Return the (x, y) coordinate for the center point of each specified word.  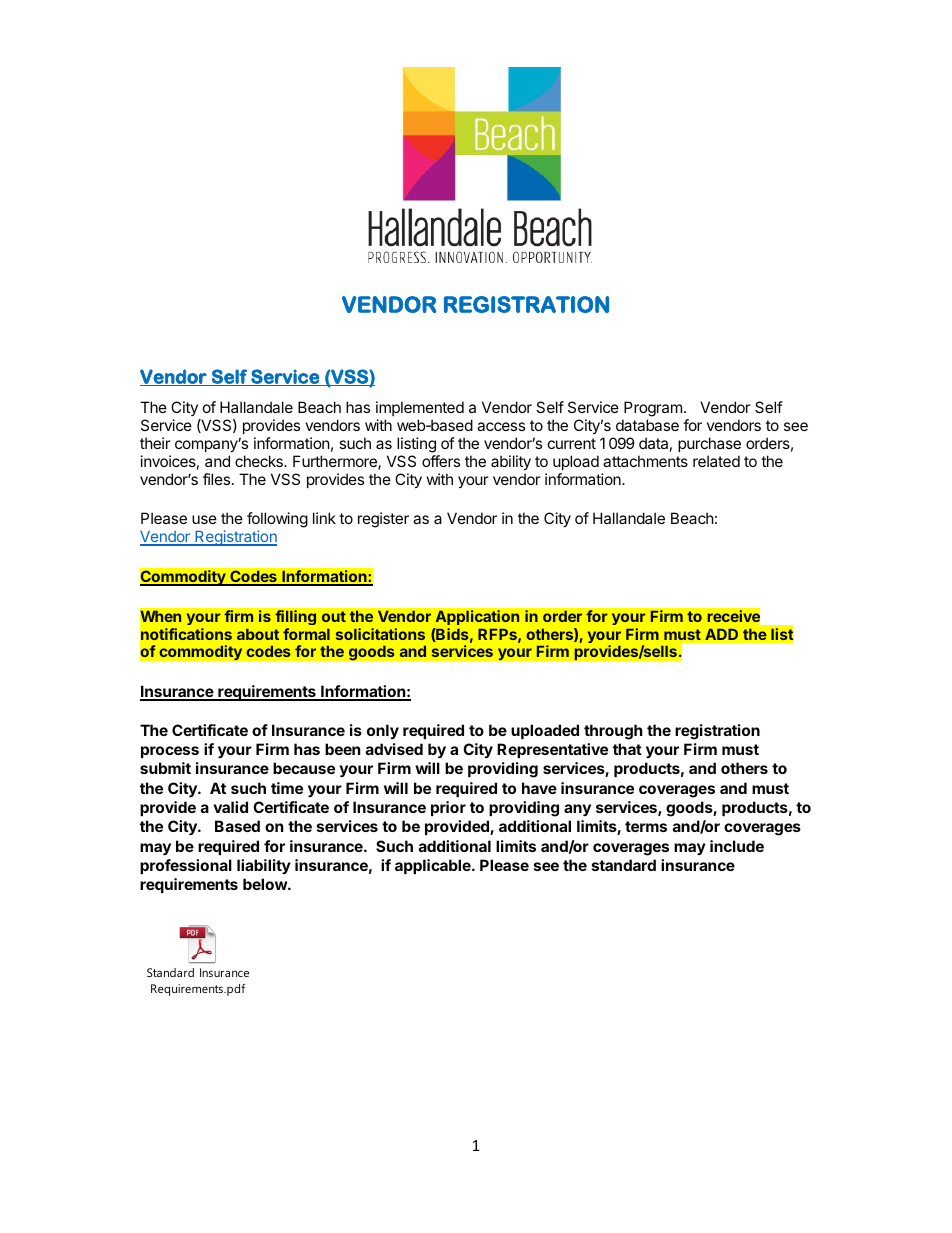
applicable (434, 866)
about (258, 634)
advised (394, 749)
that (627, 749)
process (170, 752)
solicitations (380, 634)
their (155, 443)
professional (186, 866)
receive (733, 616)
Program (653, 409)
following (277, 521)
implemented (420, 408)
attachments (645, 461)
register (383, 520)
